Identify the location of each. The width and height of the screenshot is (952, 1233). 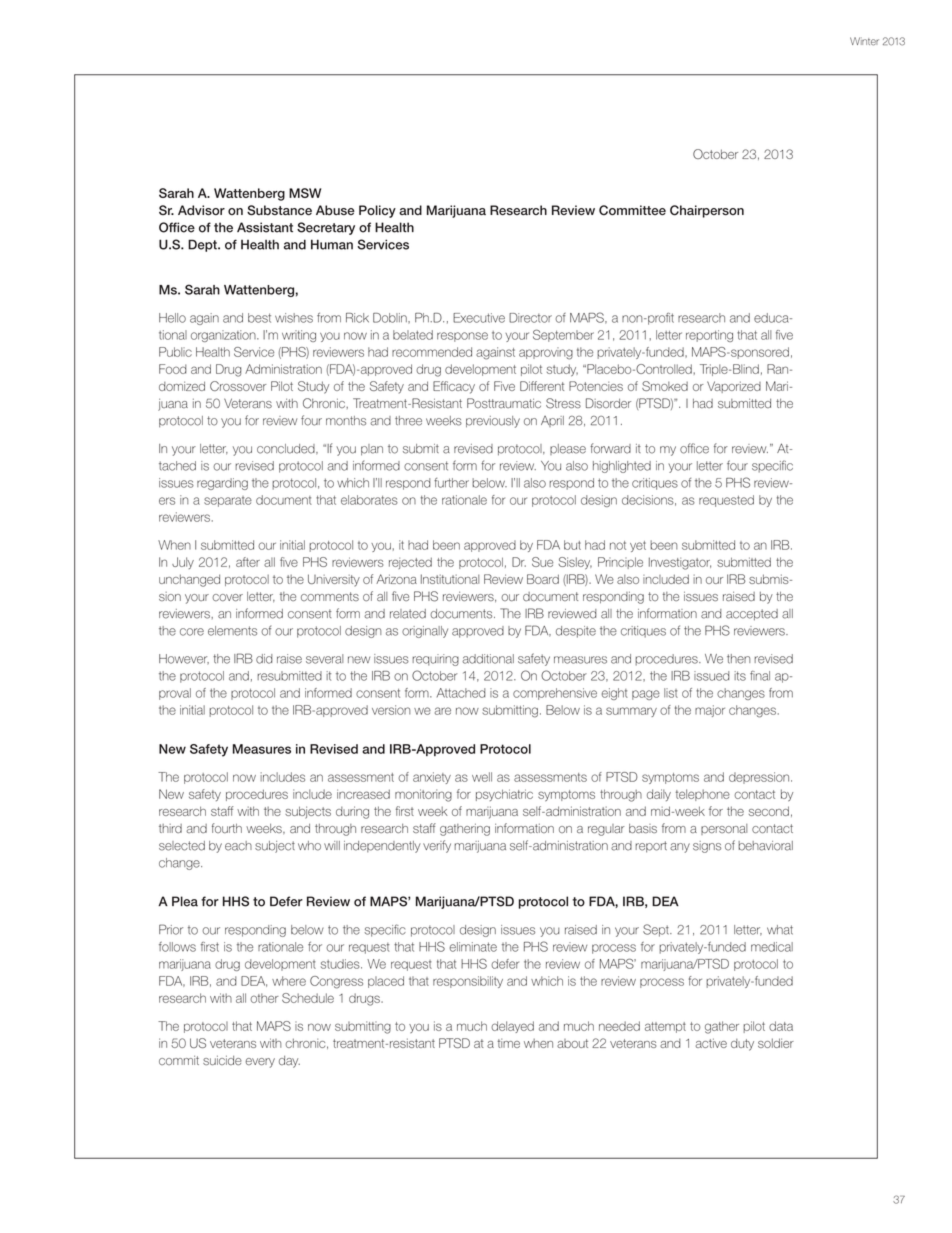
(238, 846).
